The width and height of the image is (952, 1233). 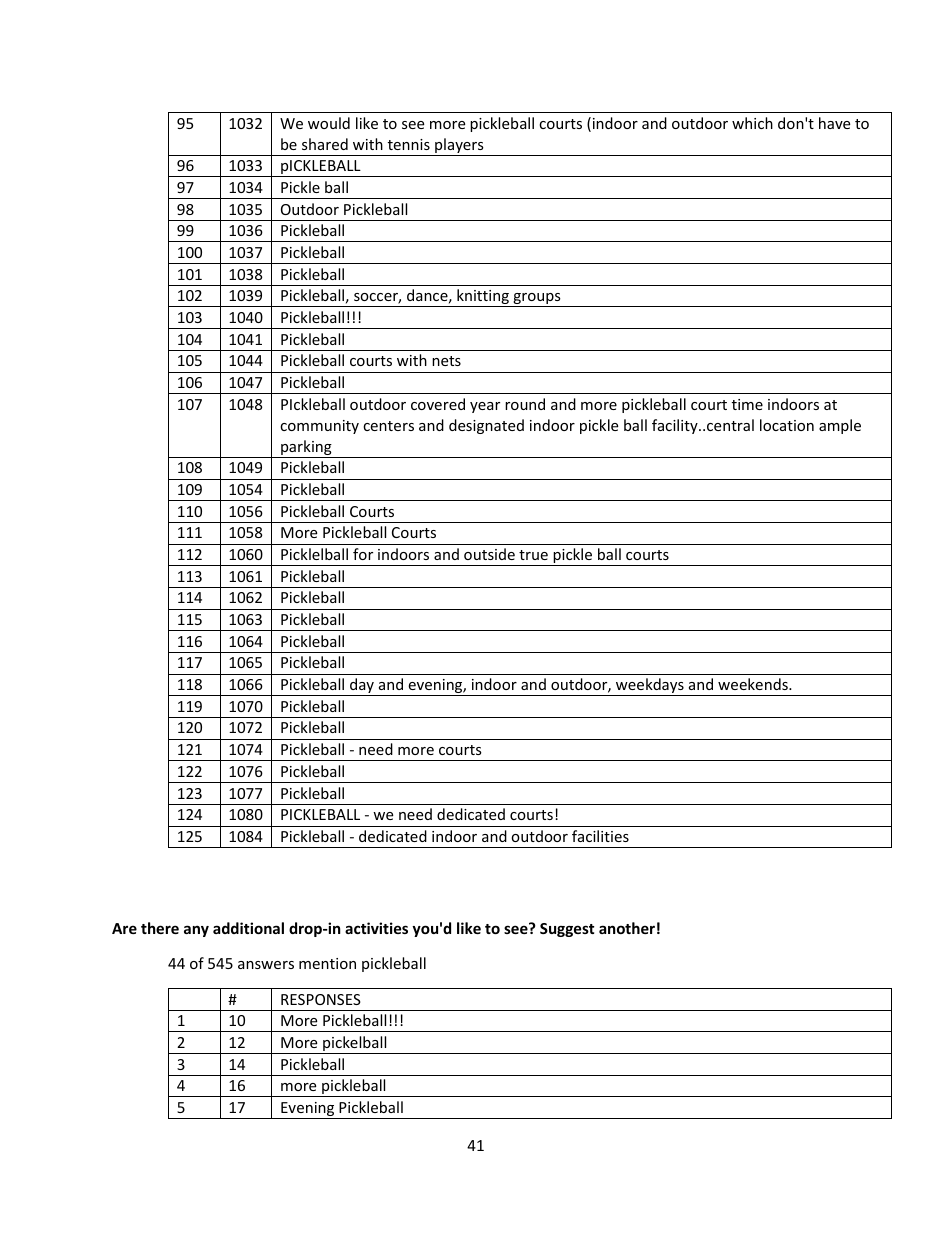 What do you see at coordinates (489, 554) in the image?
I see `outside` at bounding box center [489, 554].
